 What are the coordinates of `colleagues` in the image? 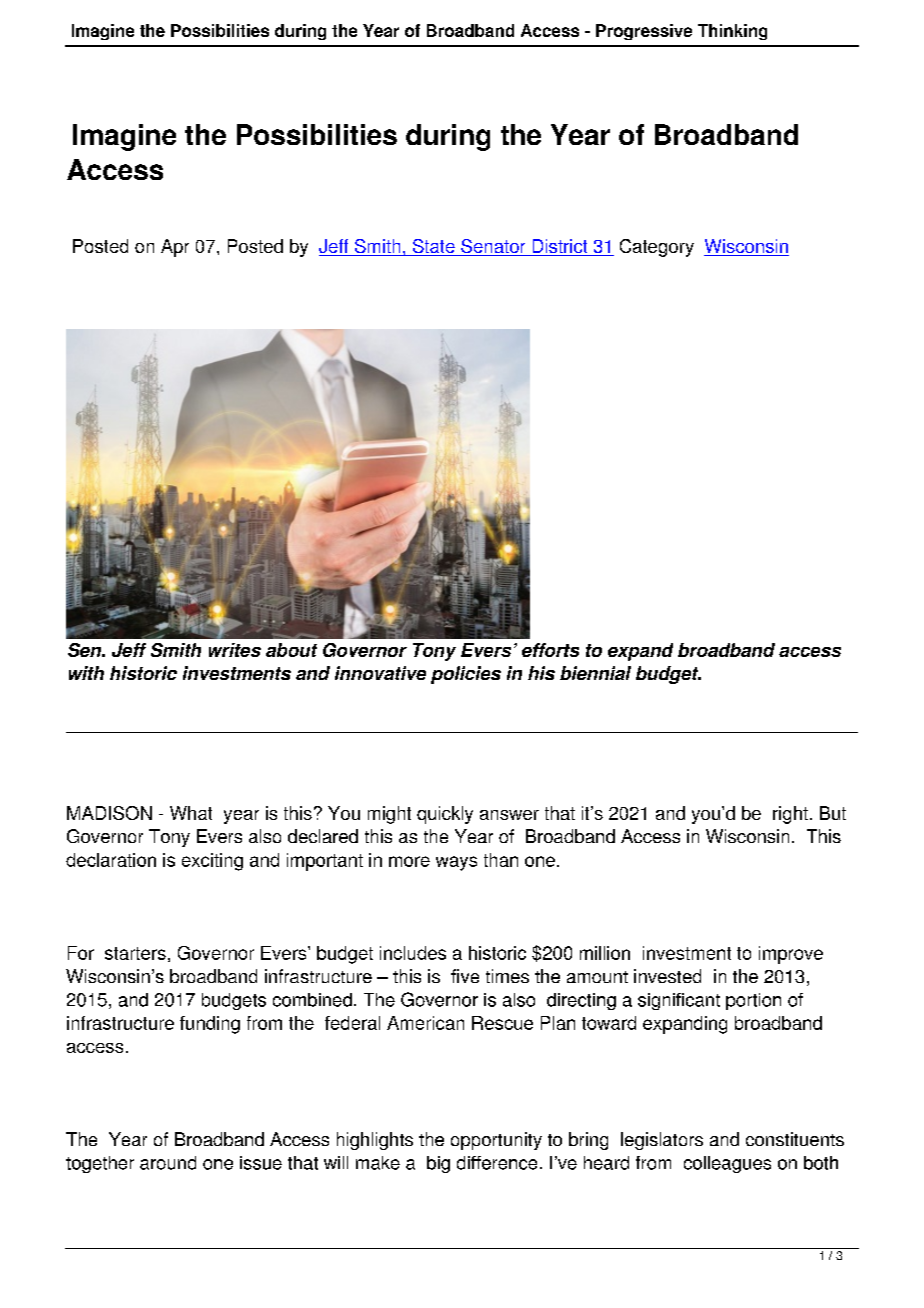 It's located at (727, 1164).
